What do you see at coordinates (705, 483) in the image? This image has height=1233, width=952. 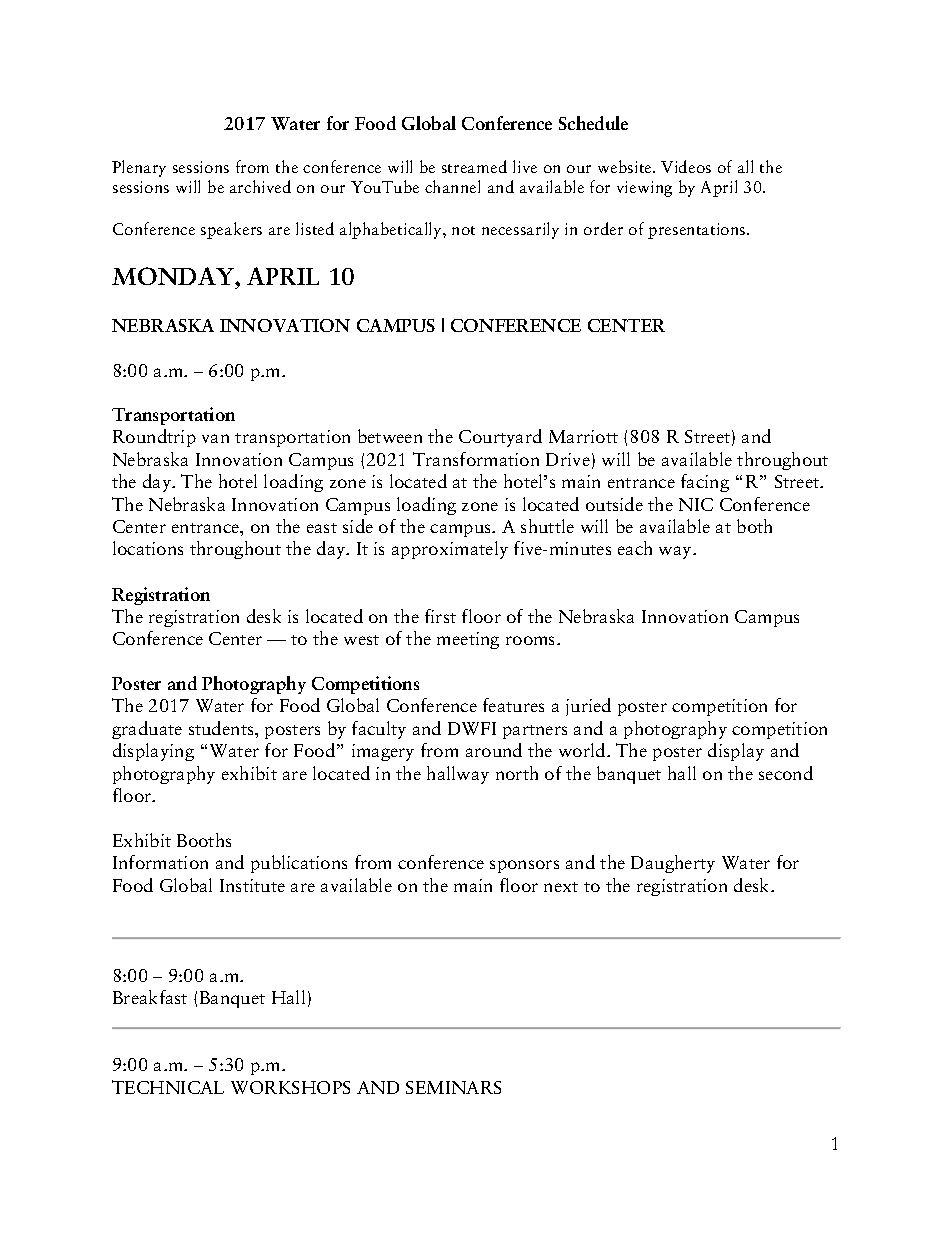 I see `facing` at bounding box center [705, 483].
